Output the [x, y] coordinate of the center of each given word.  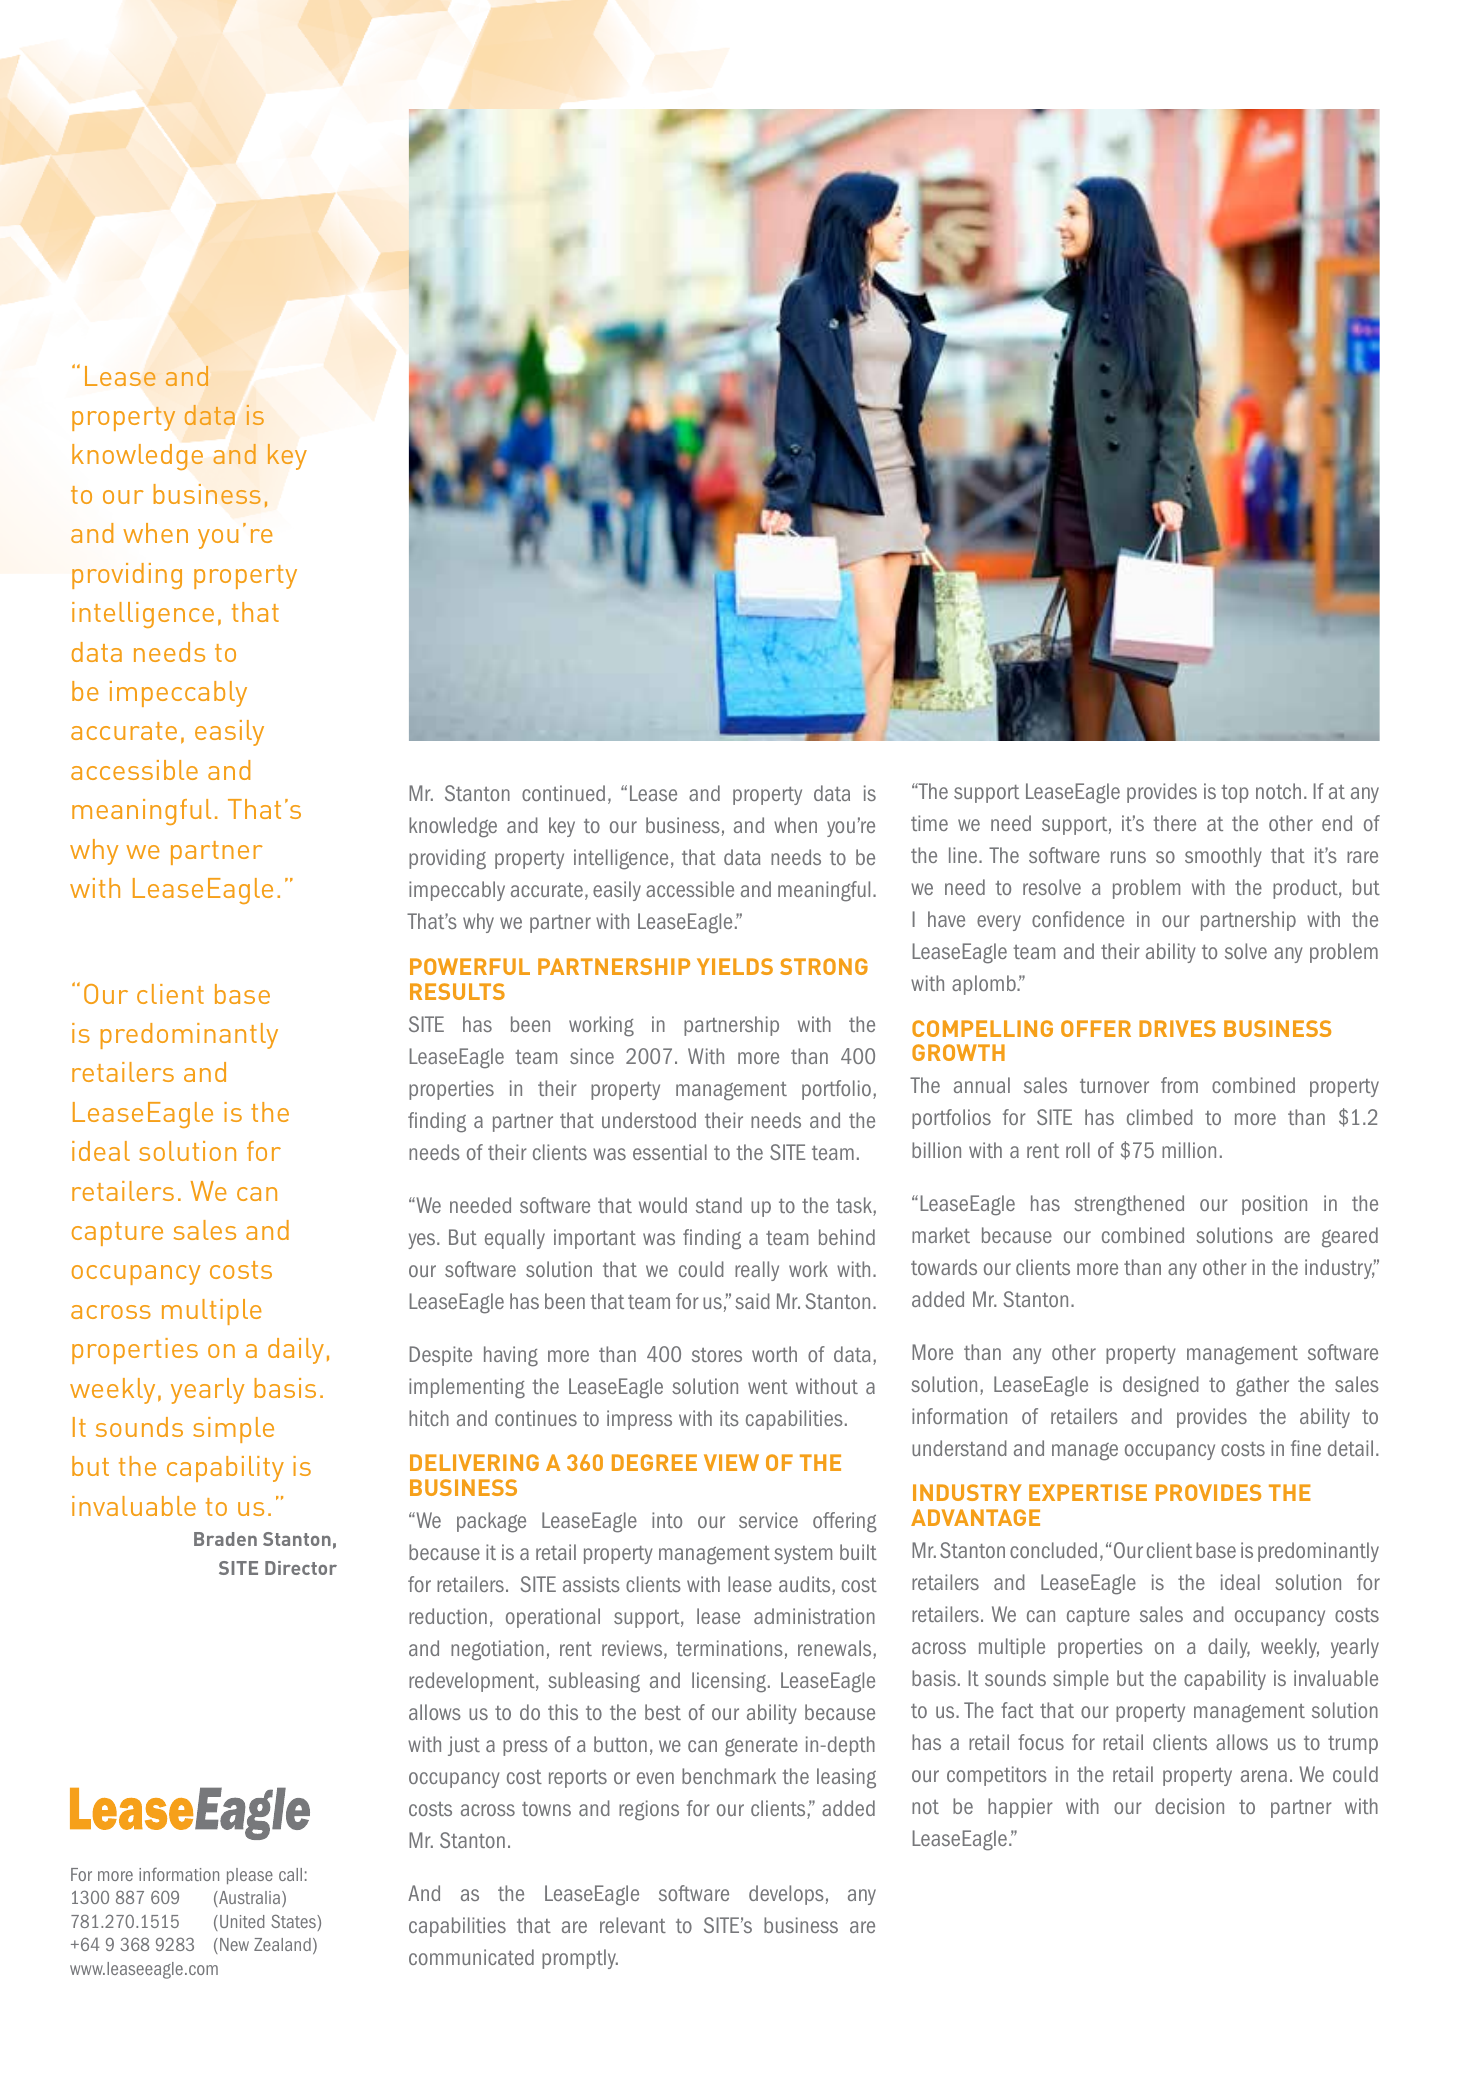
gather [1262, 1386]
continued [563, 793]
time [929, 823]
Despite [441, 1356]
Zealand [282, 1944]
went [768, 1387]
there [1174, 823]
